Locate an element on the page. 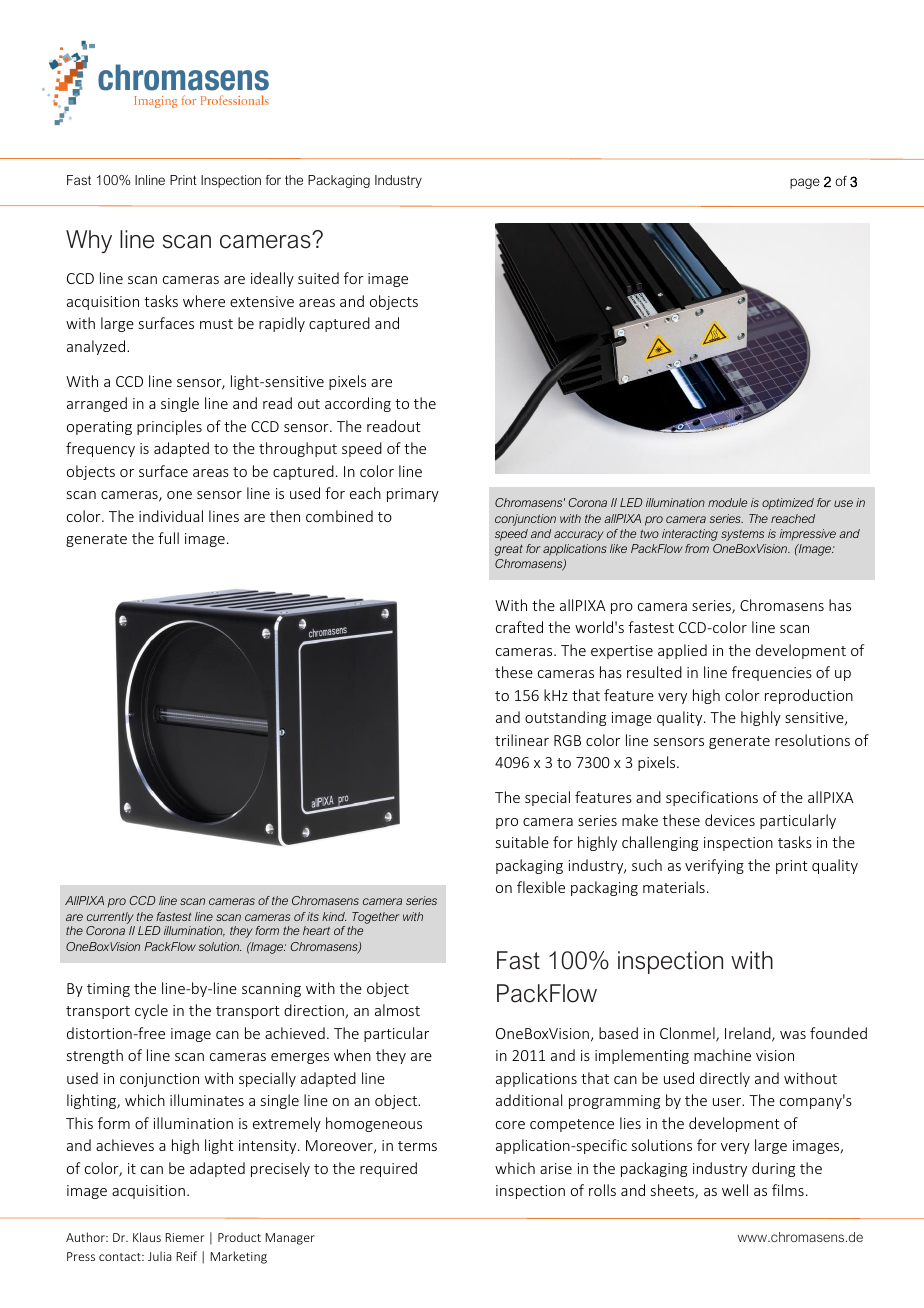 The width and height of the page is (924, 1308). full is located at coordinates (168, 538).
